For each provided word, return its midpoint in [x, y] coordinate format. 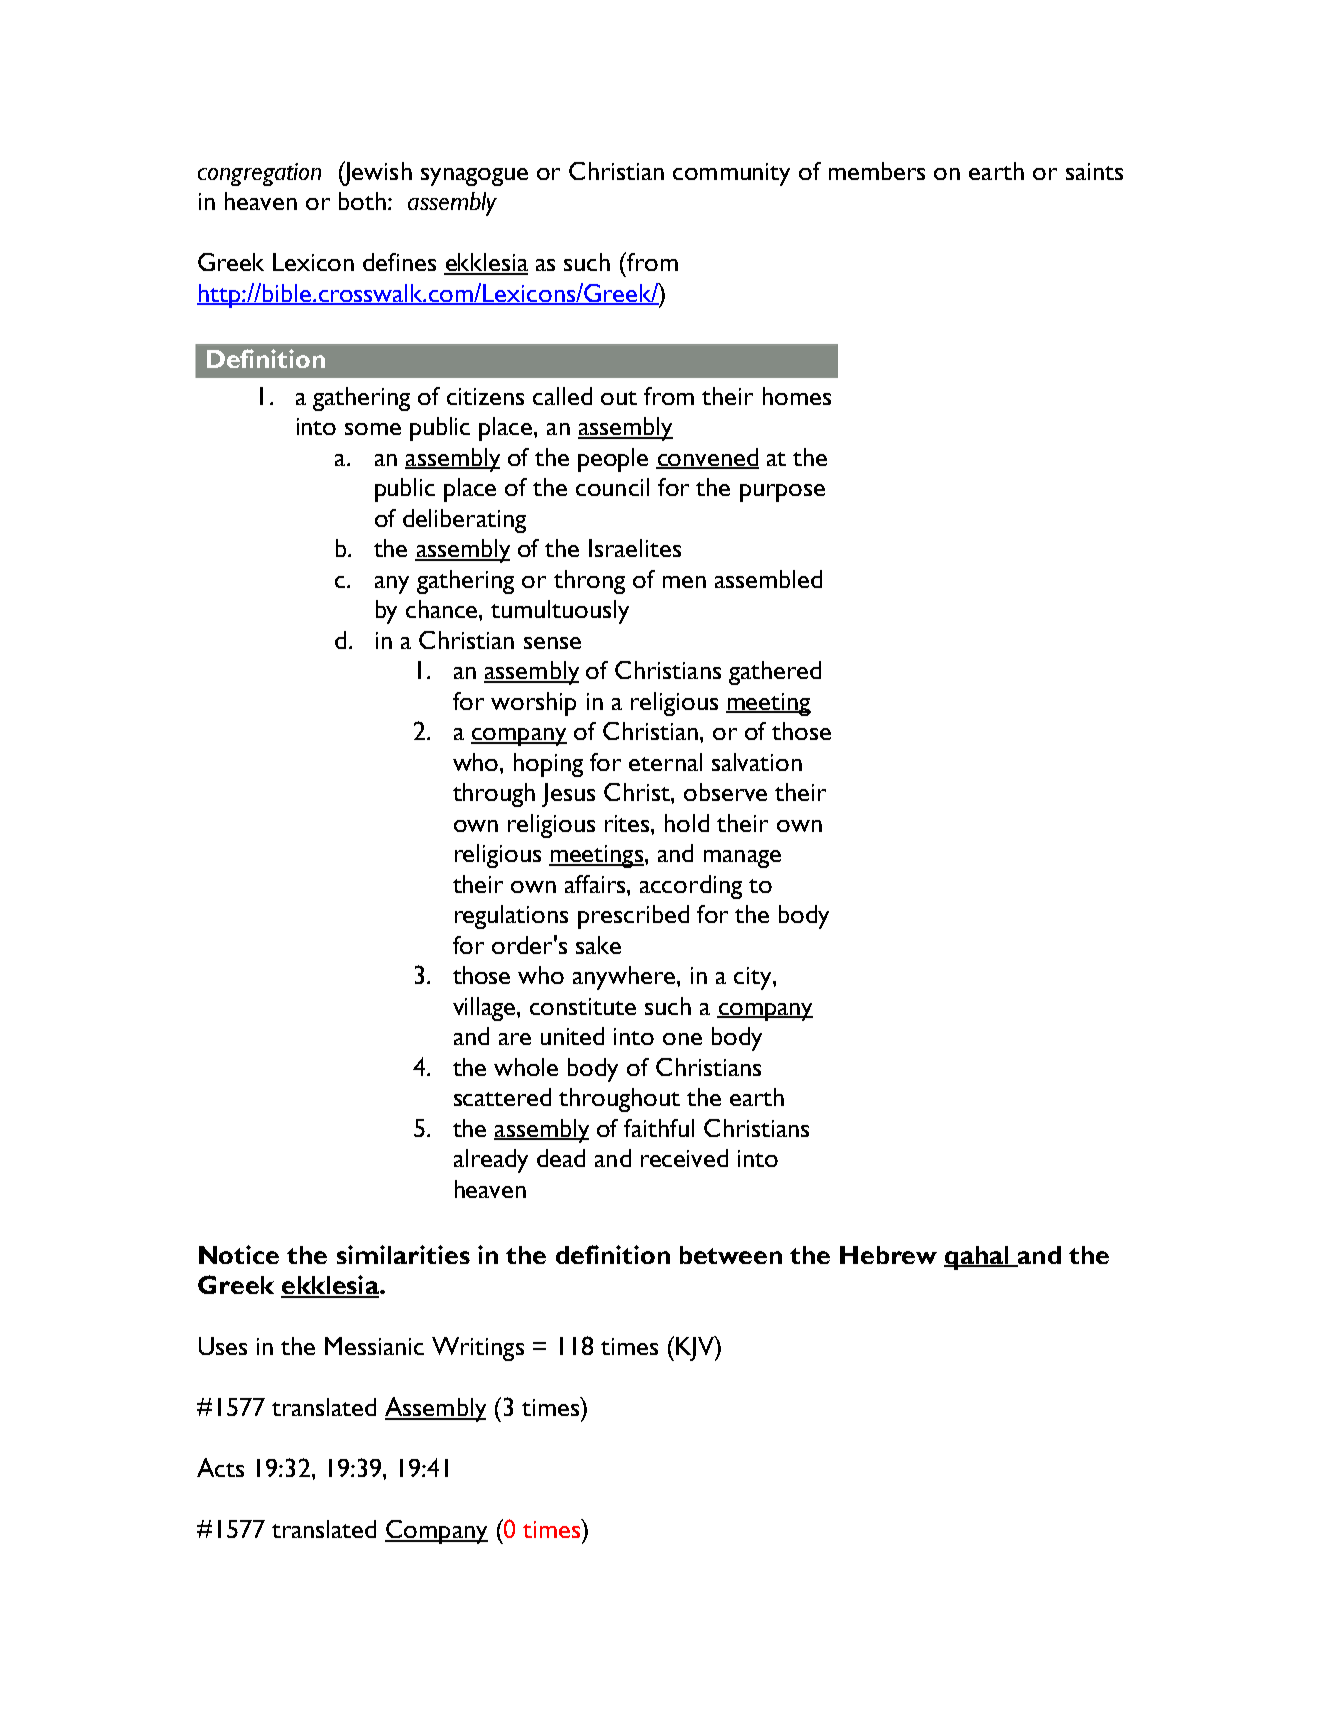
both [362, 201]
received [684, 1158]
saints [1094, 171]
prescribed [633, 917]
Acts [220, 1467]
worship [533, 704]
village [485, 1009]
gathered [775, 673]
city [754, 978]
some [373, 429]
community [731, 174]
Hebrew [888, 1255]
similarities [403, 1254]
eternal [665, 762]
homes [797, 396]
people [613, 460]
